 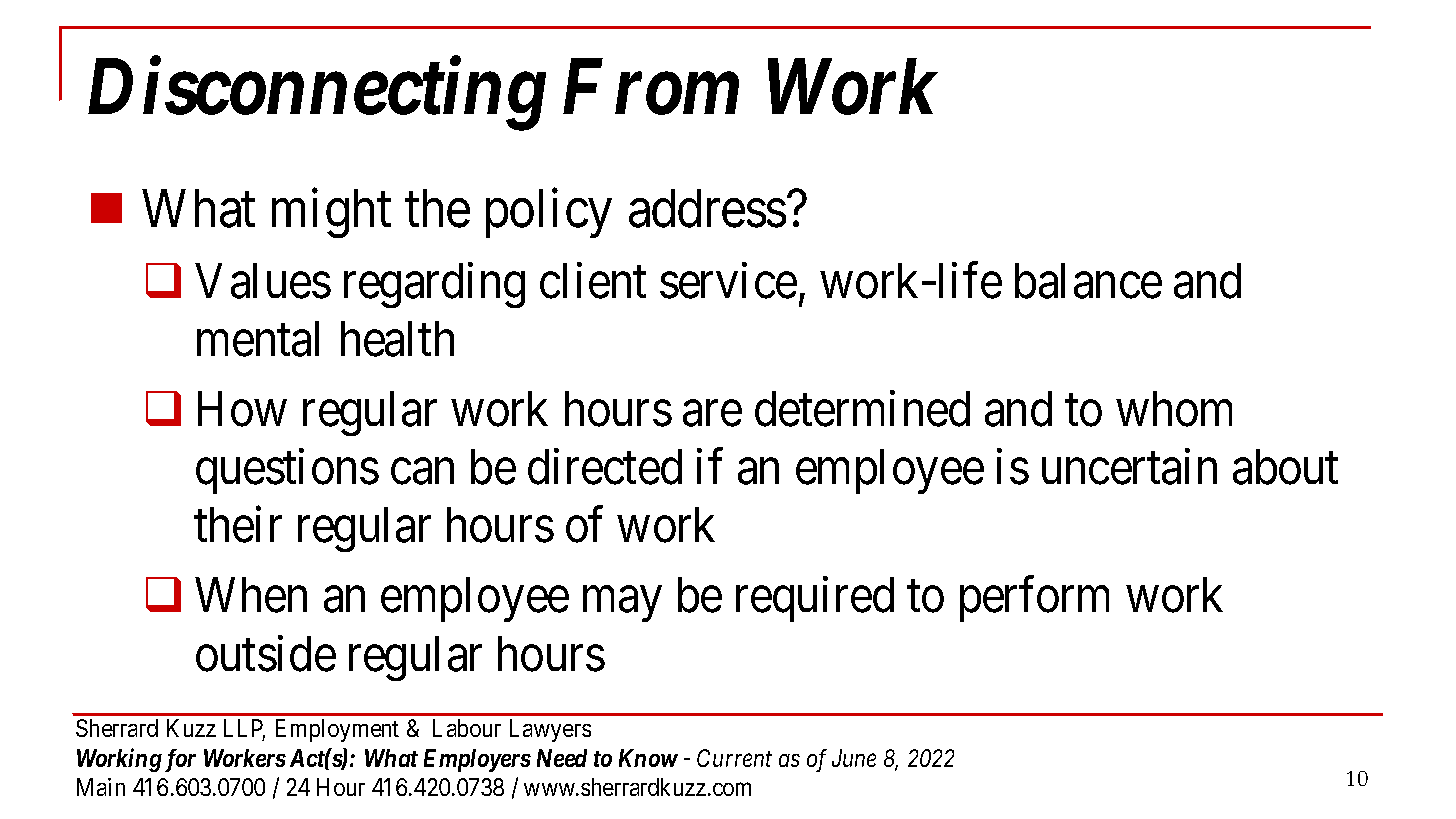 I want to click on Current, so click(x=734, y=758).
